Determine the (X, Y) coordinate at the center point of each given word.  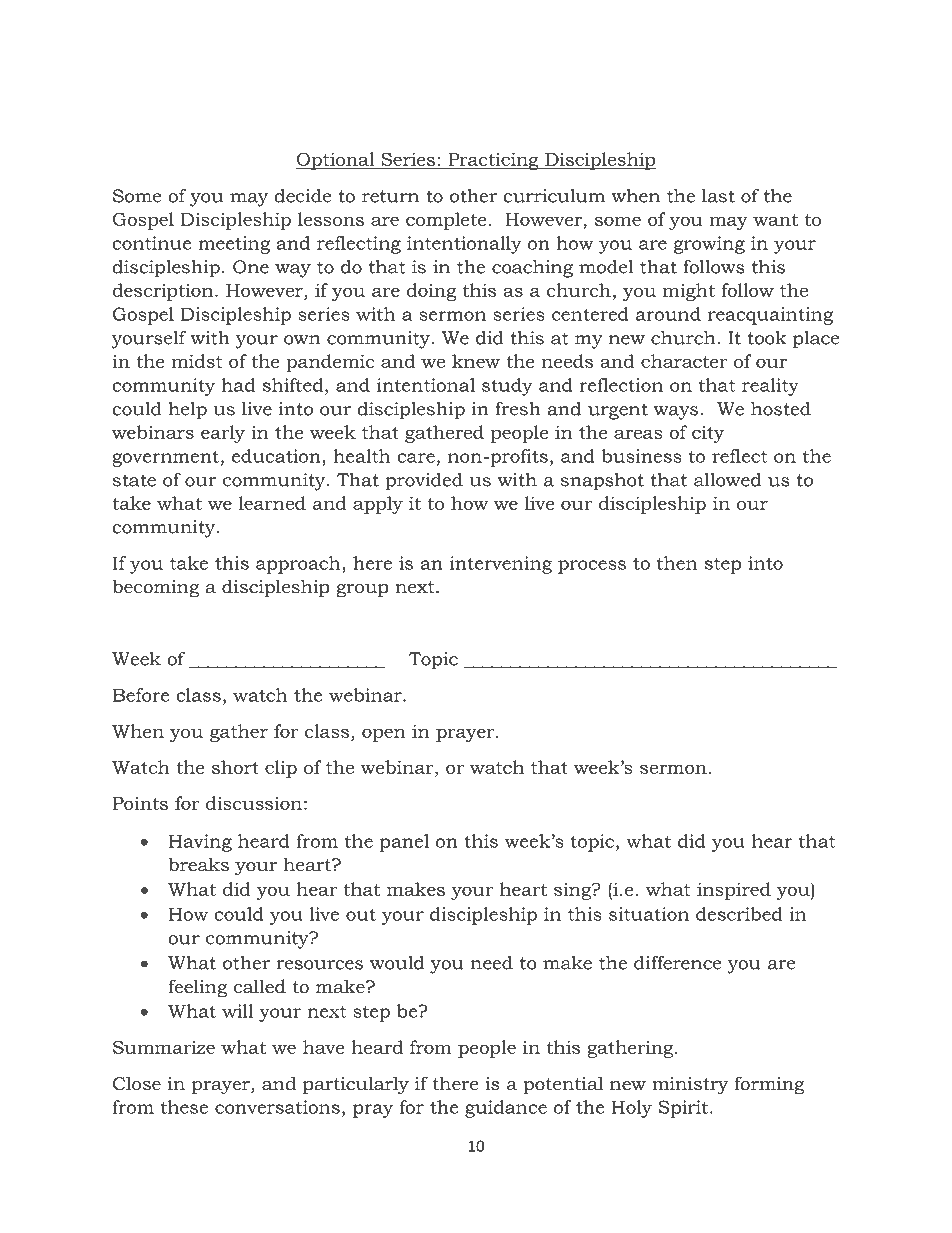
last (718, 196)
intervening (501, 565)
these (184, 1107)
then (677, 563)
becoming (155, 588)
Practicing (493, 161)
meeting (234, 245)
